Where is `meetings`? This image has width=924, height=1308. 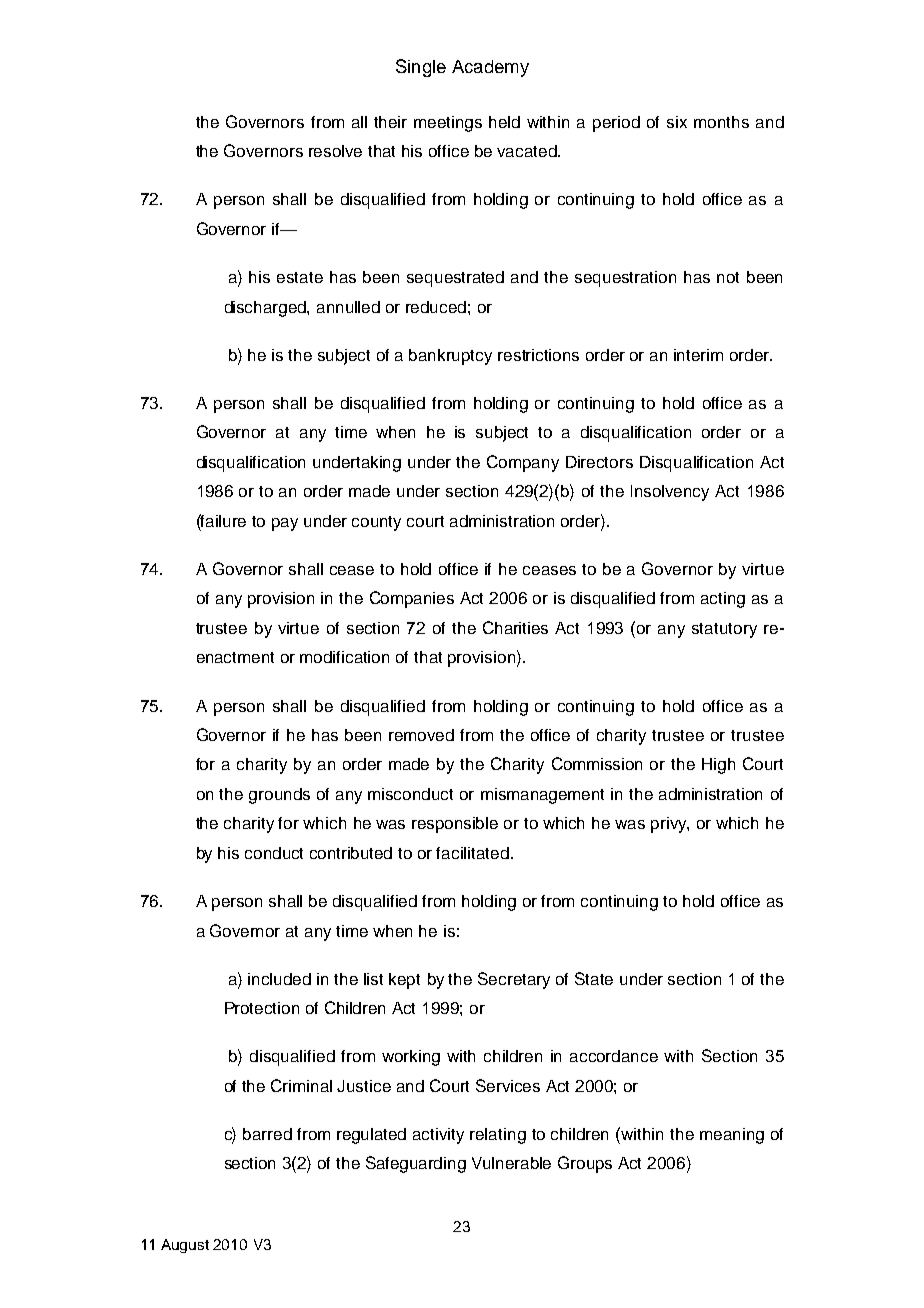
meetings is located at coordinates (448, 124).
